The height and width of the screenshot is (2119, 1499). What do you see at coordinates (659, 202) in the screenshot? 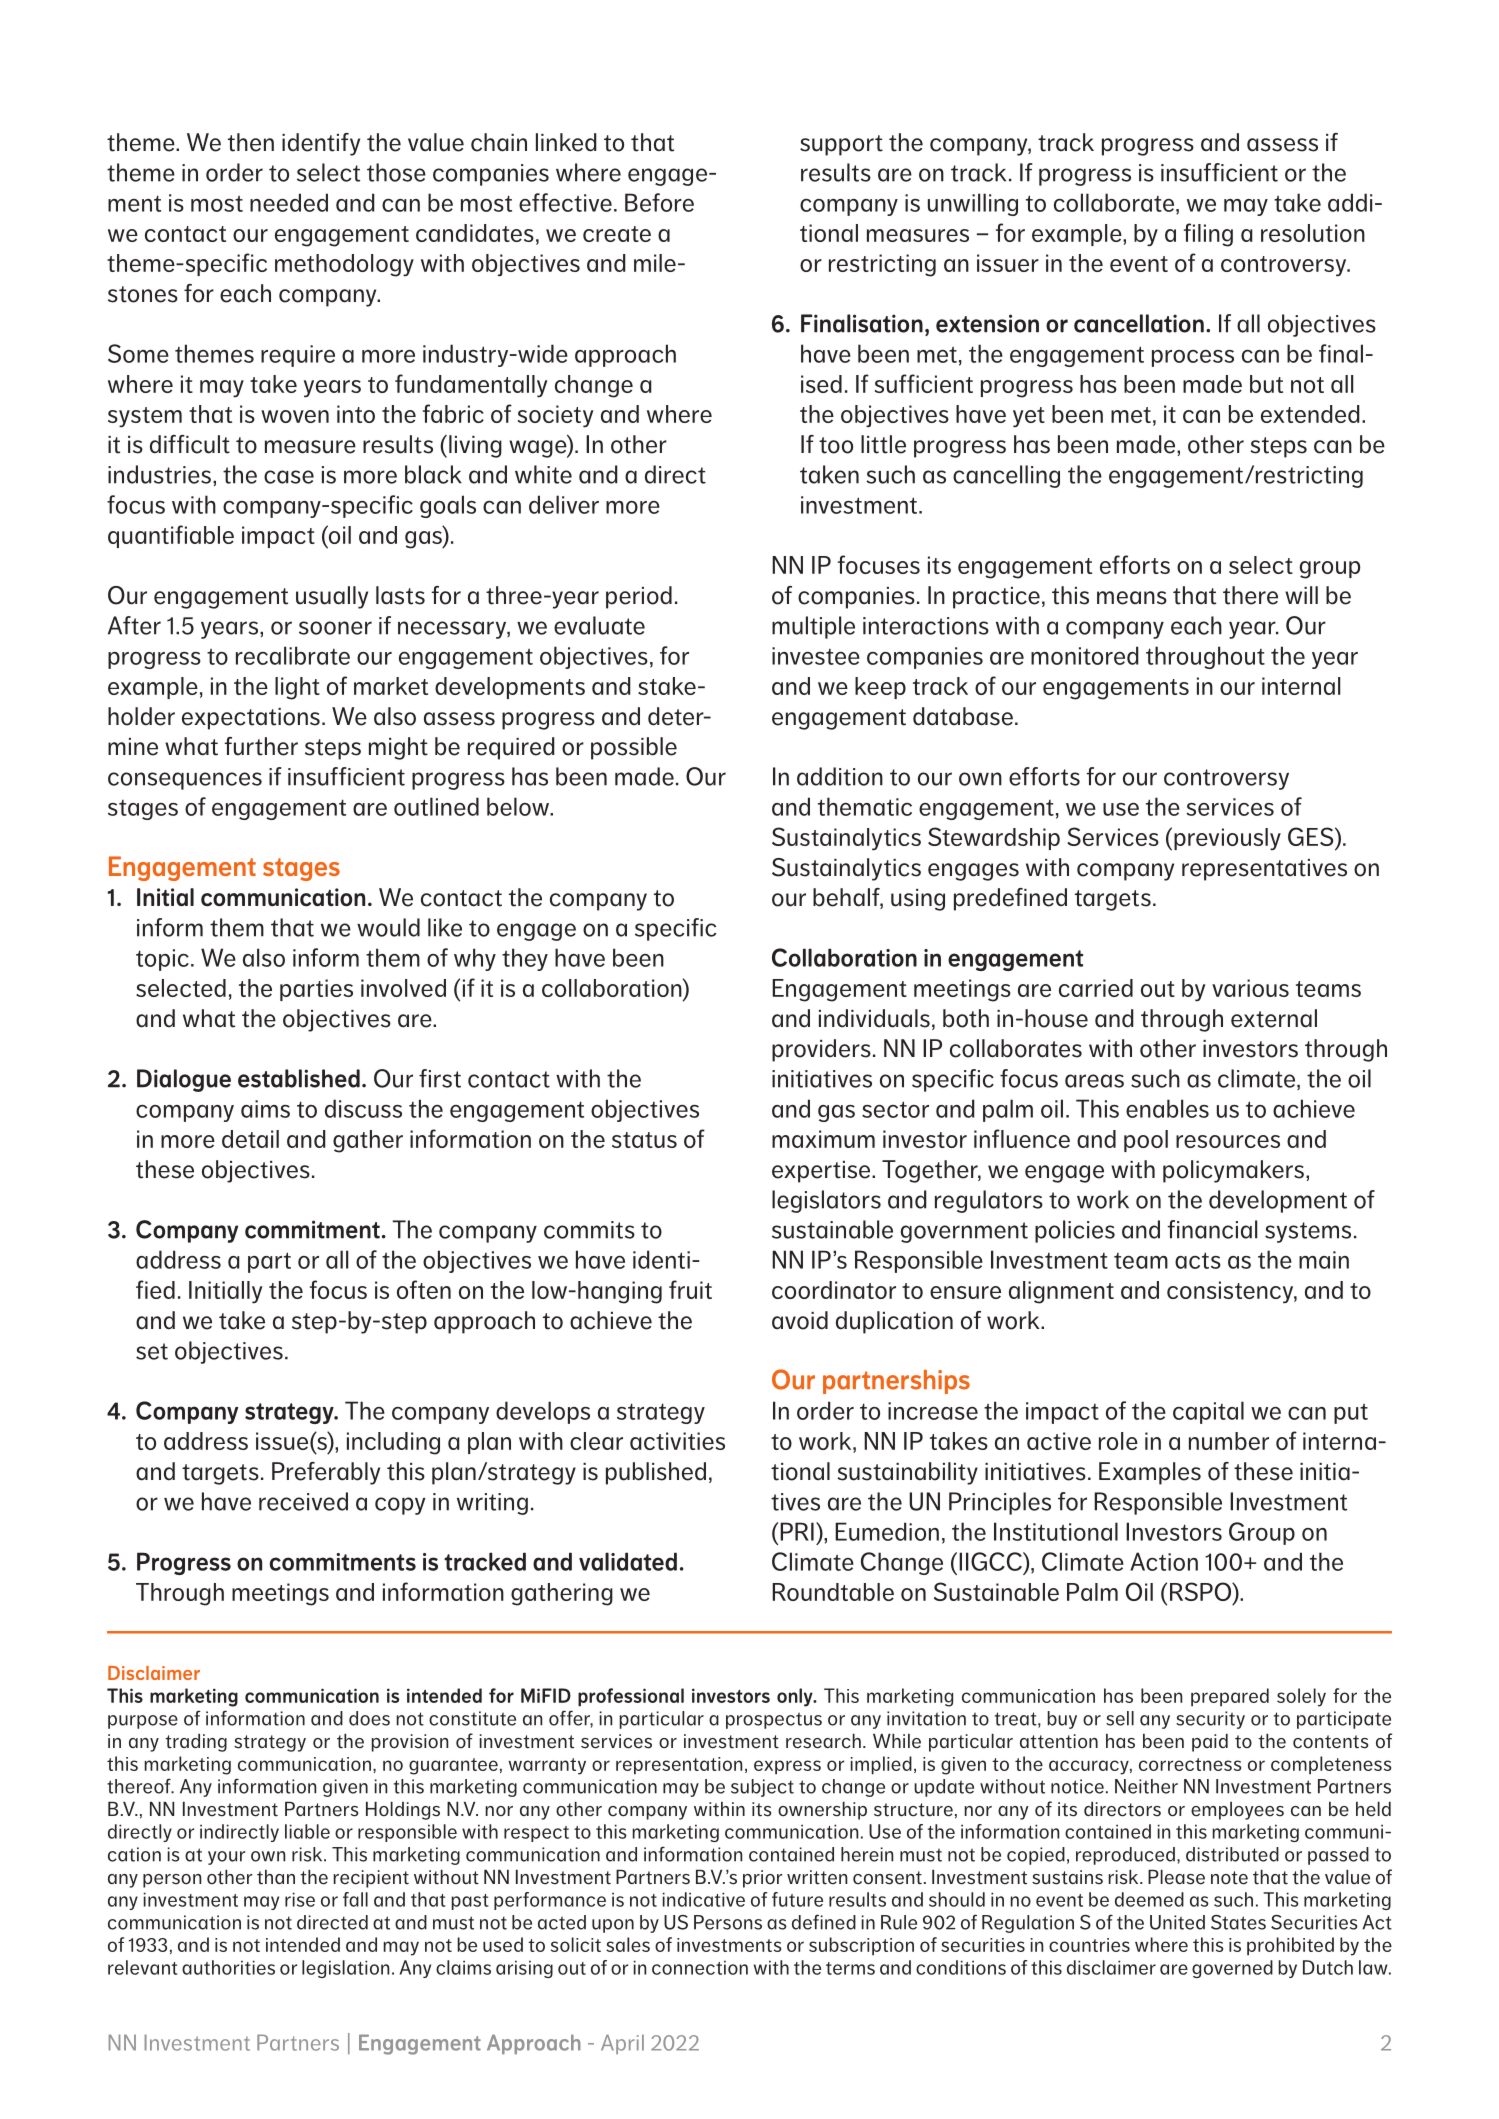
I see `Before` at bounding box center [659, 202].
